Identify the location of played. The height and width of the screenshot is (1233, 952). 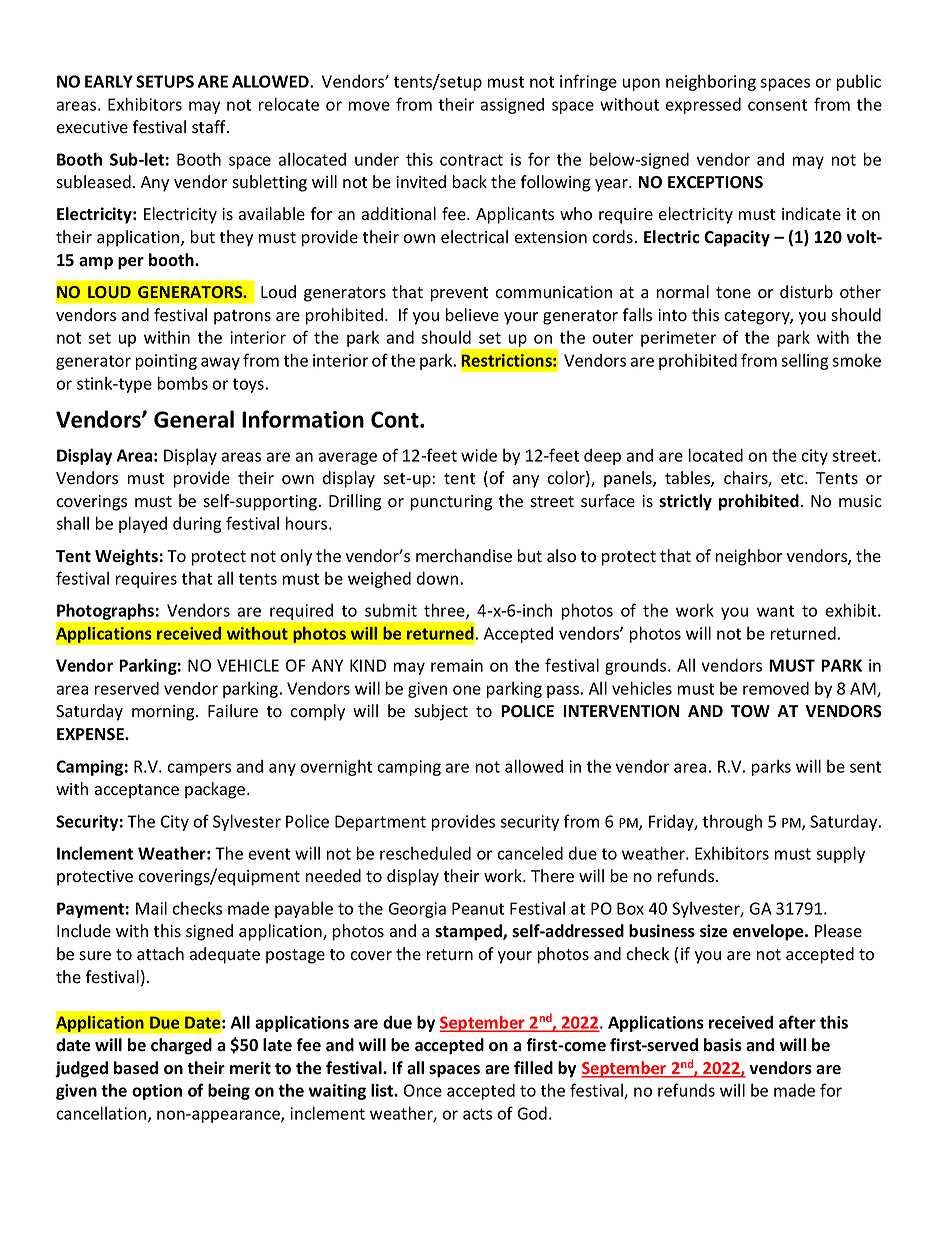
(143, 524).
